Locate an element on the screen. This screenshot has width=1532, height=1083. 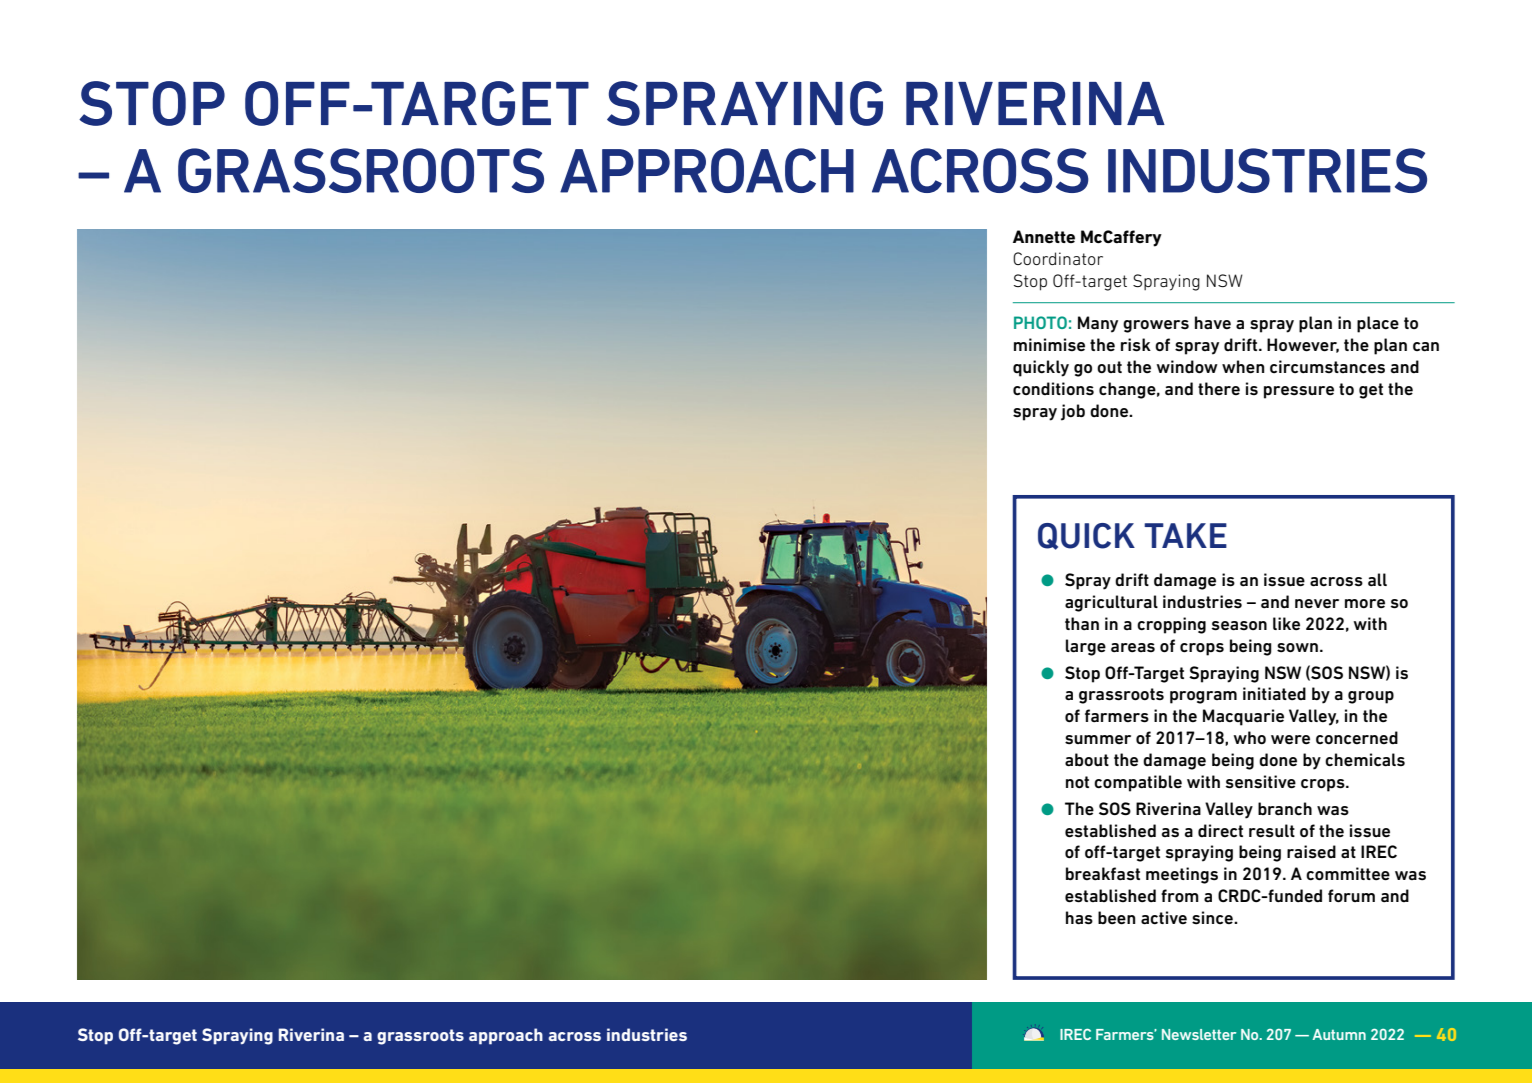
Coordinator is located at coordinates (1058, 258).
